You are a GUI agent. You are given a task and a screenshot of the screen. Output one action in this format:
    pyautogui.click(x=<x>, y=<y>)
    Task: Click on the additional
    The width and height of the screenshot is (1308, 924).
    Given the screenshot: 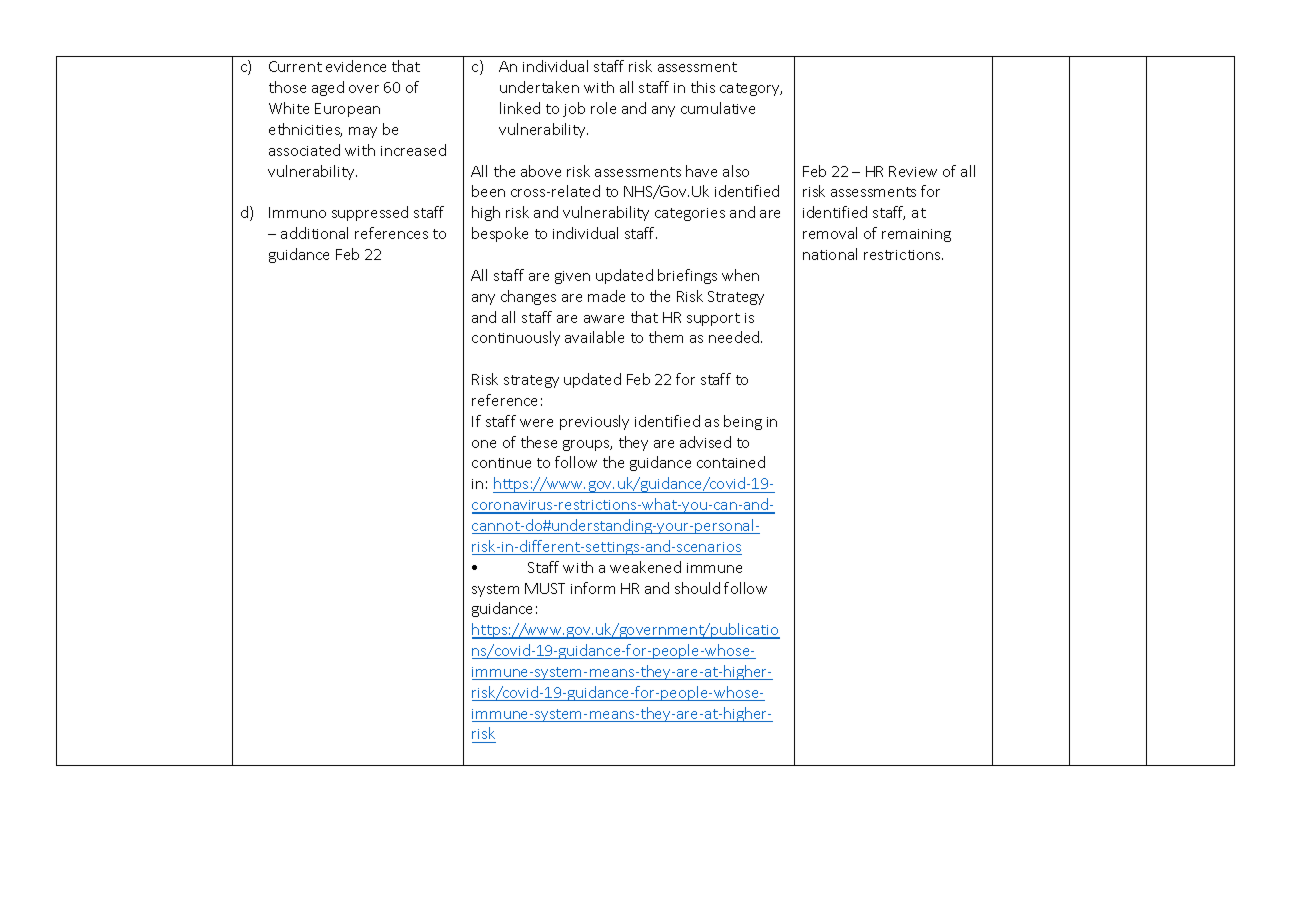 What is the action you would take?
    pyautogui.click(x=314, y=233)
